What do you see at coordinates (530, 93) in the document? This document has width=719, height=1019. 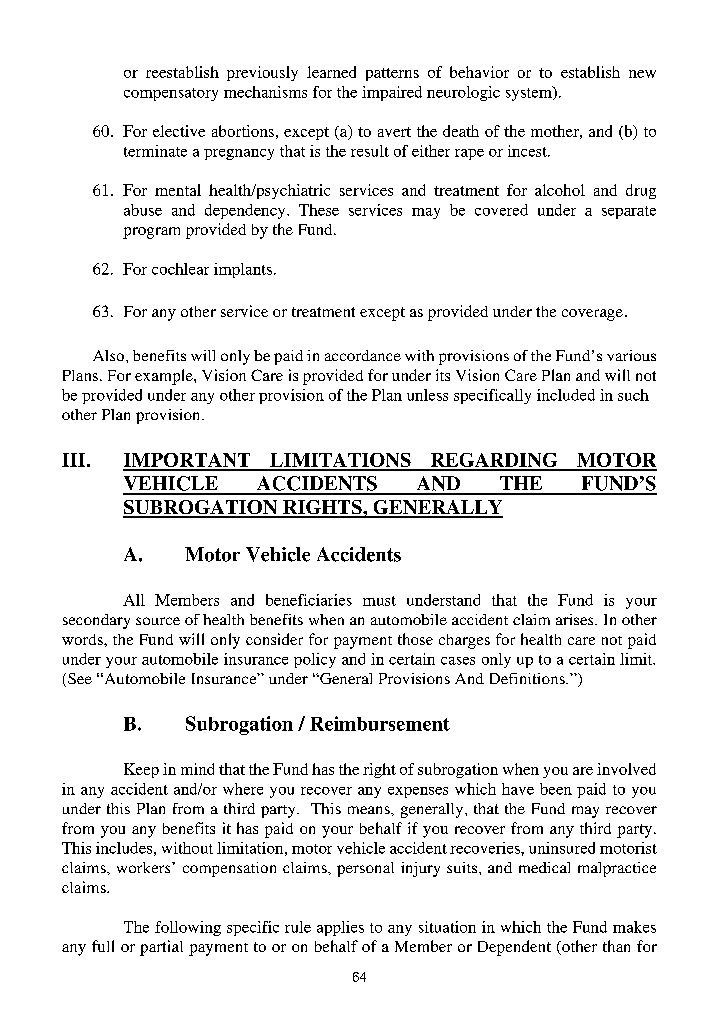 I see `system` at bounding box center [530, 93].
